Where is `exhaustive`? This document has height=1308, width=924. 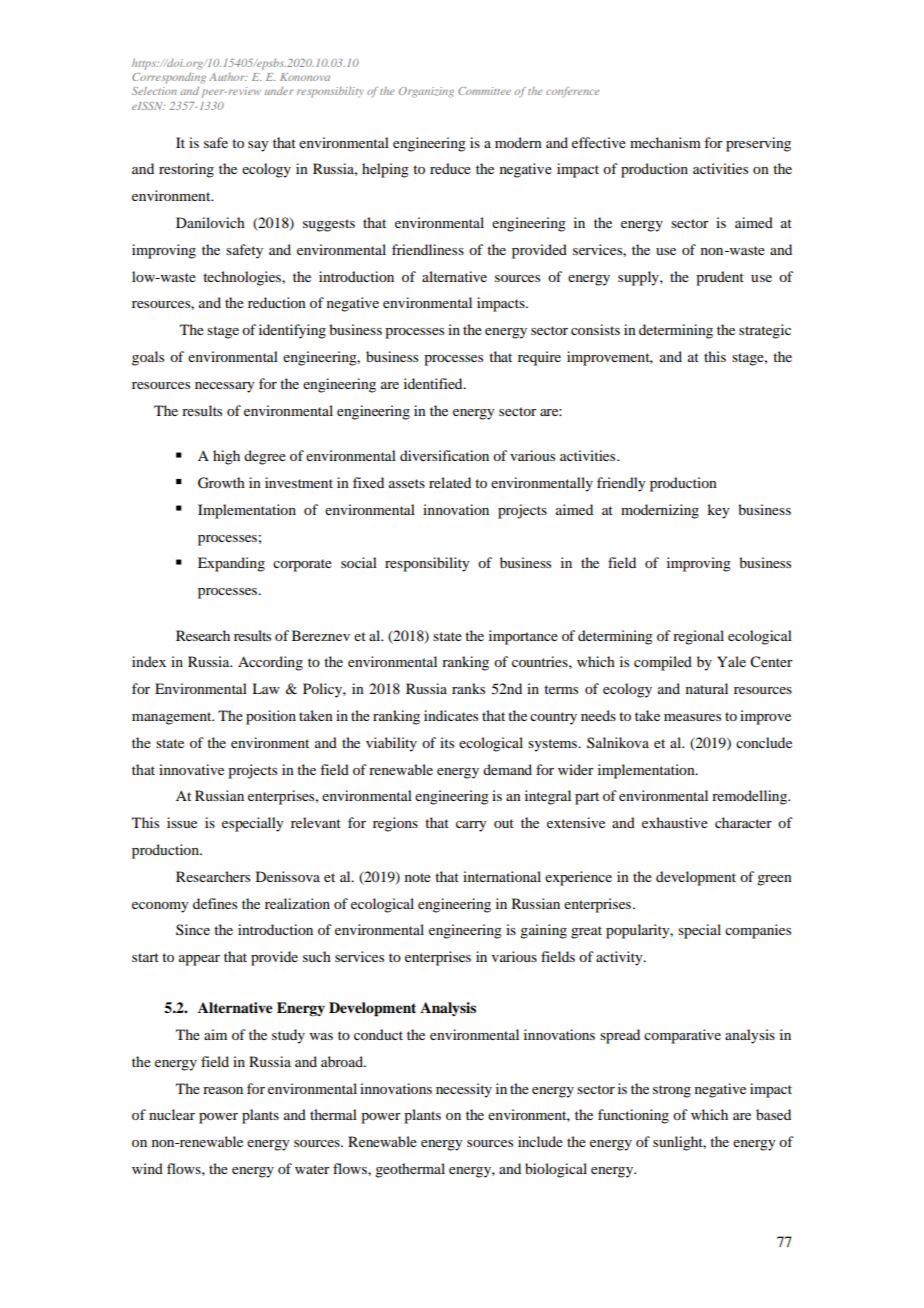
exhaustive is located at coordinates (675, 822).
